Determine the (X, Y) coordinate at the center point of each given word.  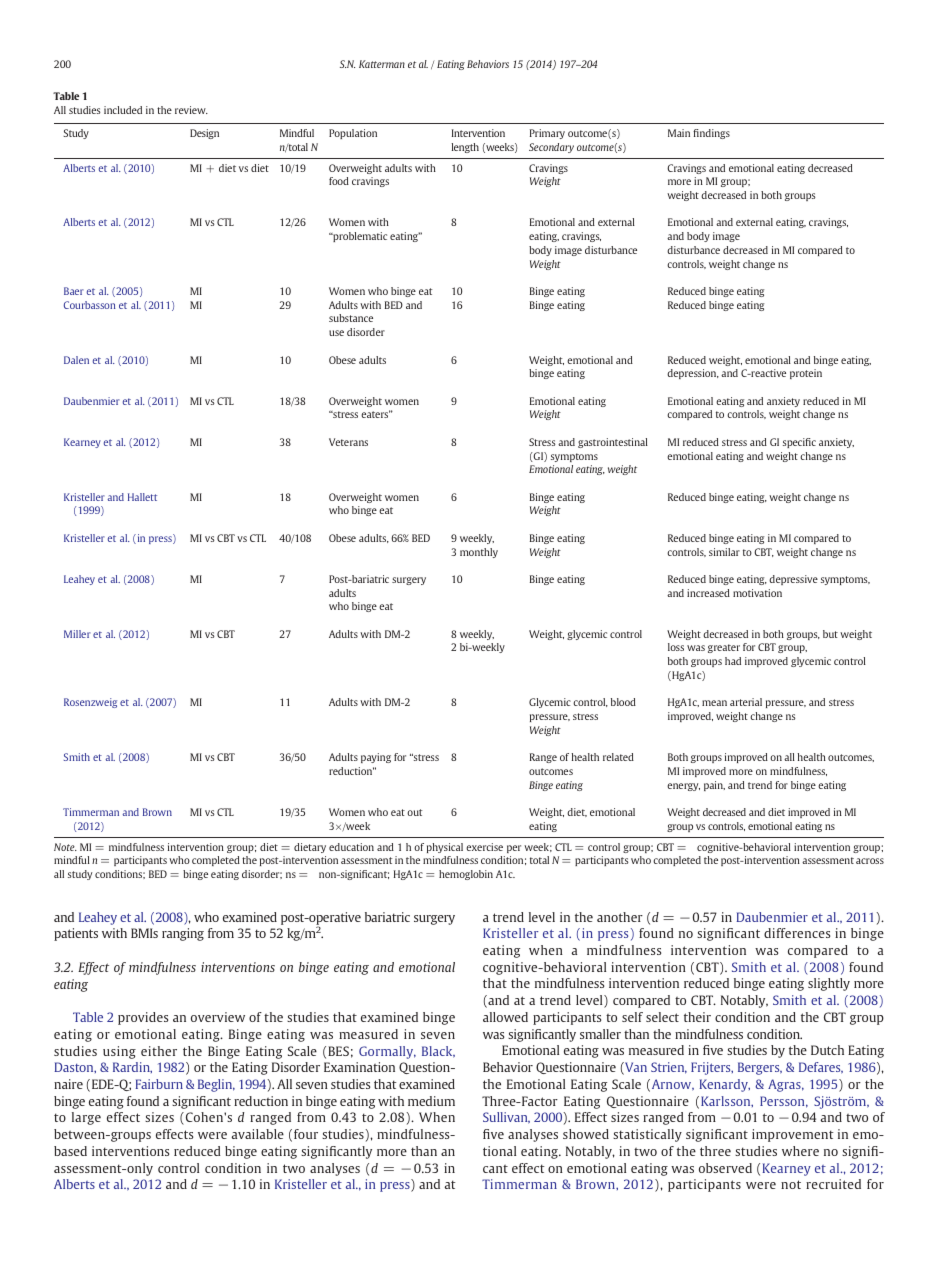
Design (204, 134)
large (86, 1118)
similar (724, 552)
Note (65, 847)
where (800, 1151)
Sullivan (506, 1118)
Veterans (348, 442)
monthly (479, 553)
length (465, 148)
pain (714, 786)
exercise (484, 847)
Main (679, 133)
